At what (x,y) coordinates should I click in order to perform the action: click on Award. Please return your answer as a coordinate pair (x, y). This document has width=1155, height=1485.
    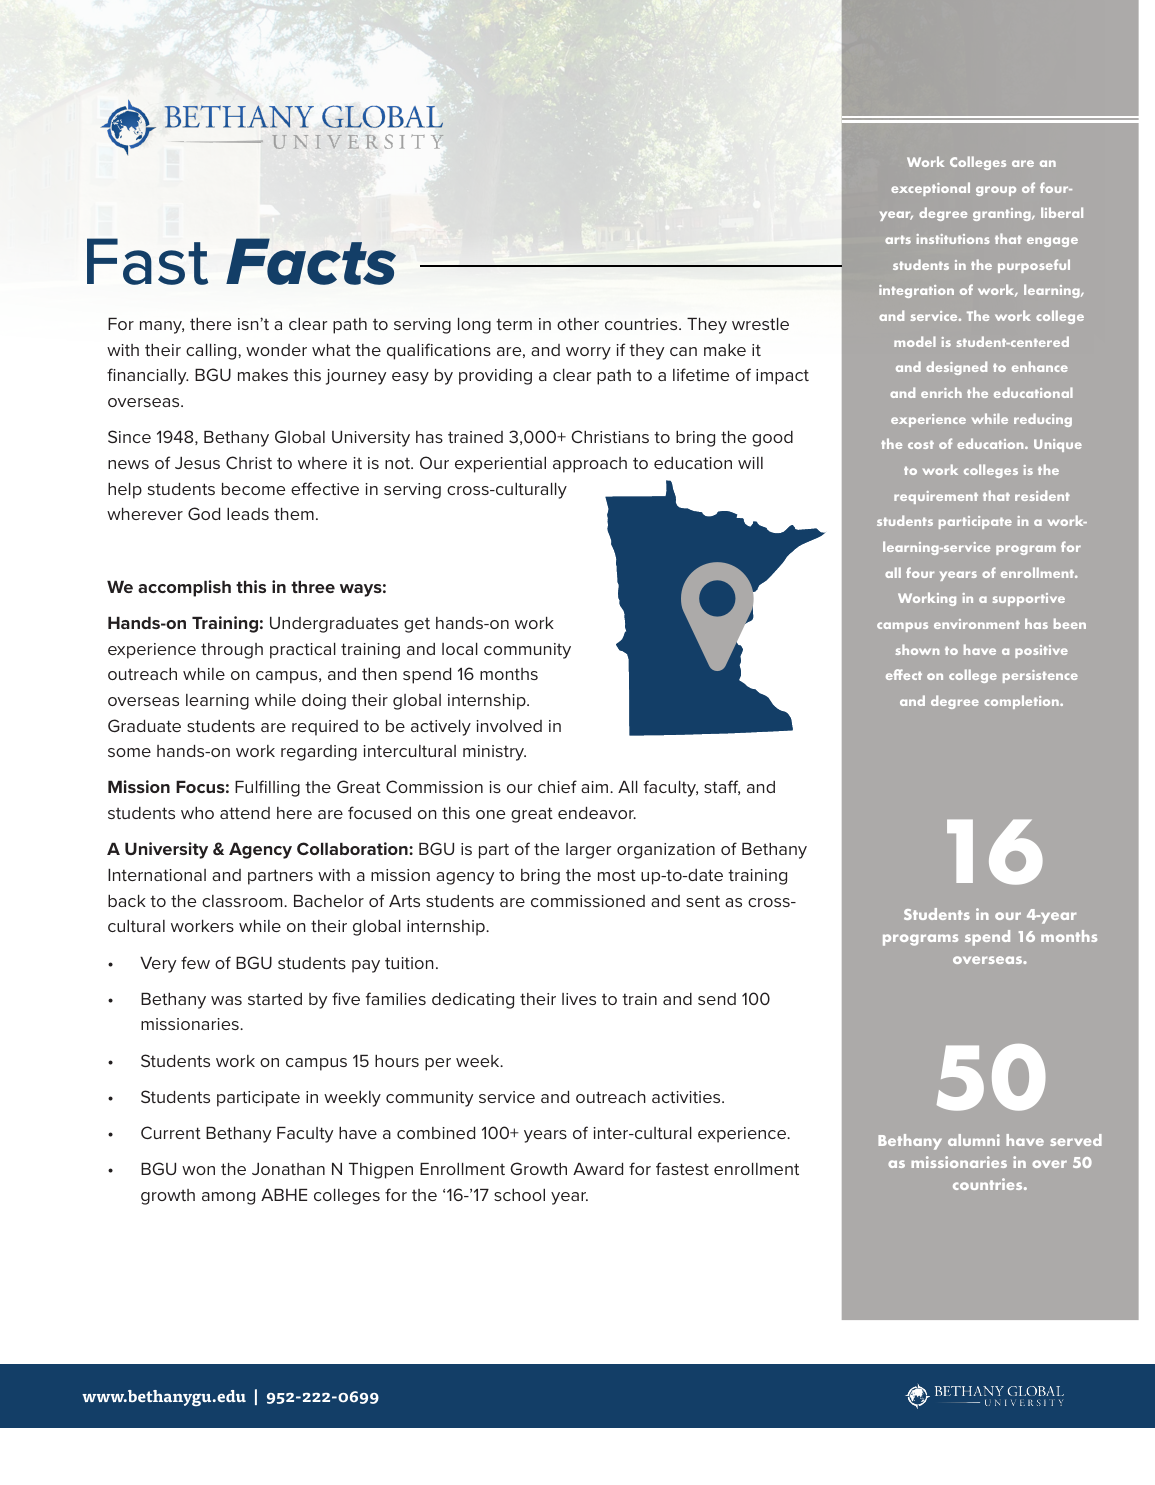
    Looking at the image, I should click on (598, 1169).
